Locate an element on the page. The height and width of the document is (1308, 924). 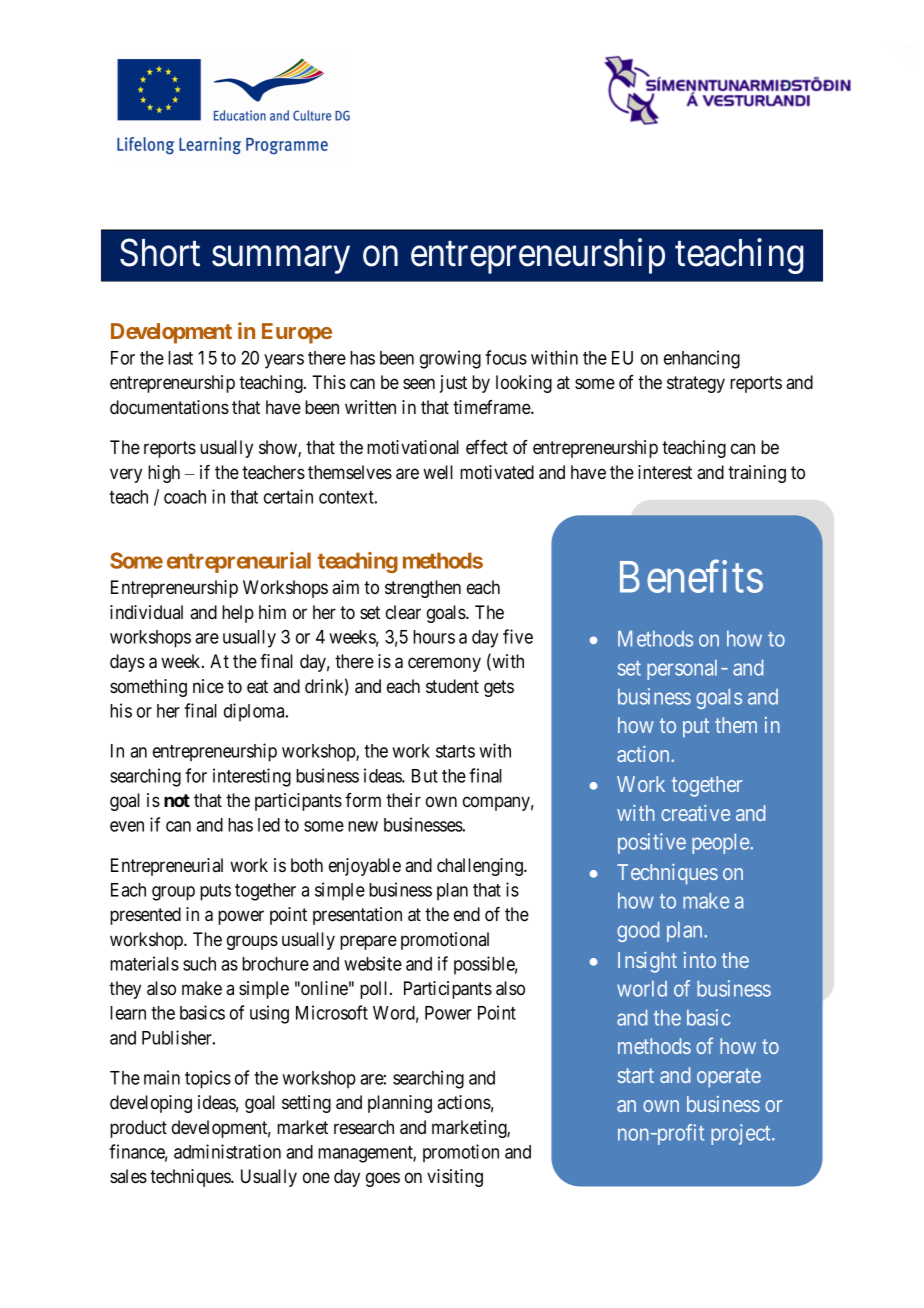
student is located at coordinates (452, 686).
